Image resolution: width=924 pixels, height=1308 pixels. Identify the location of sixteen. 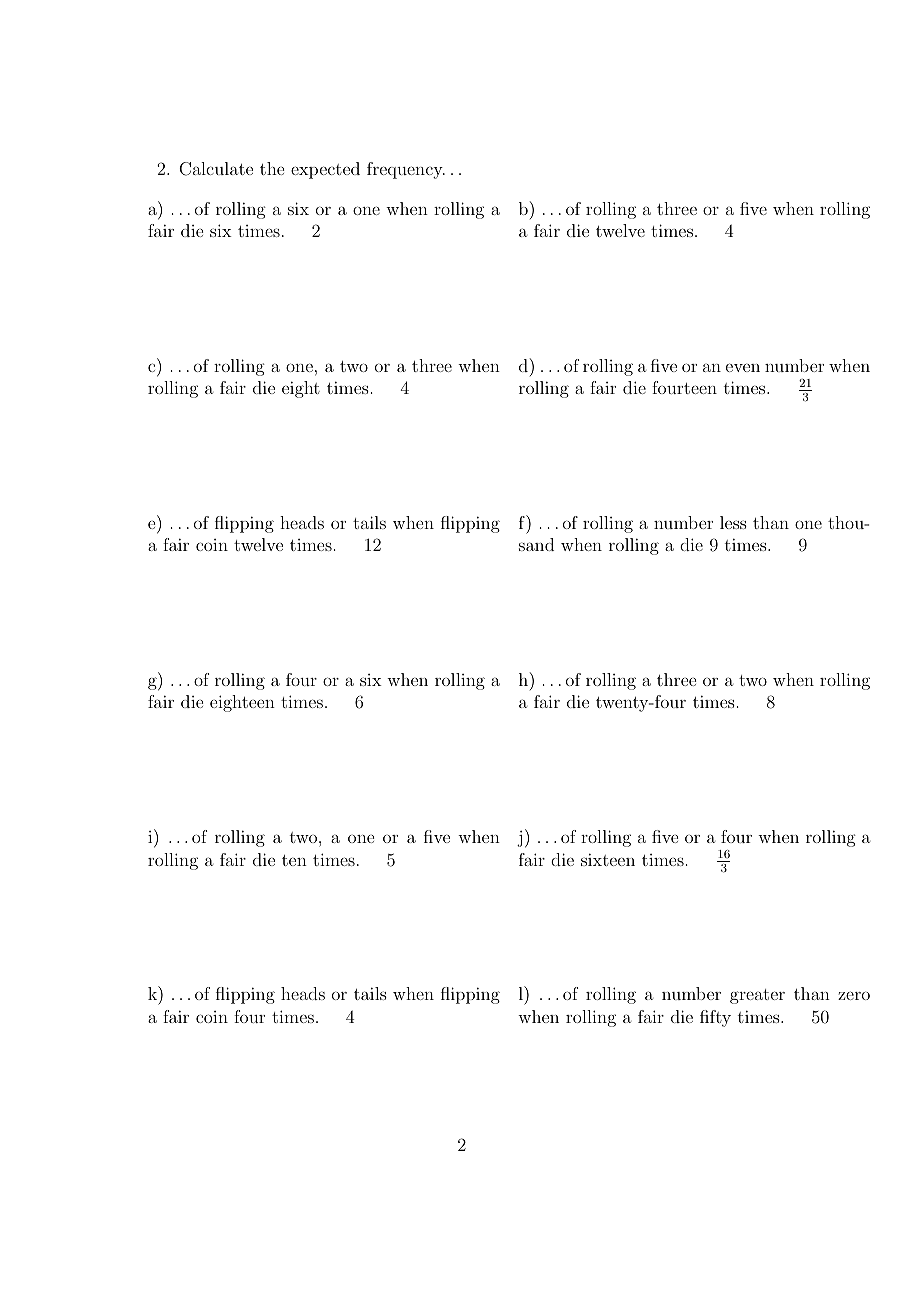
(608, 859).
